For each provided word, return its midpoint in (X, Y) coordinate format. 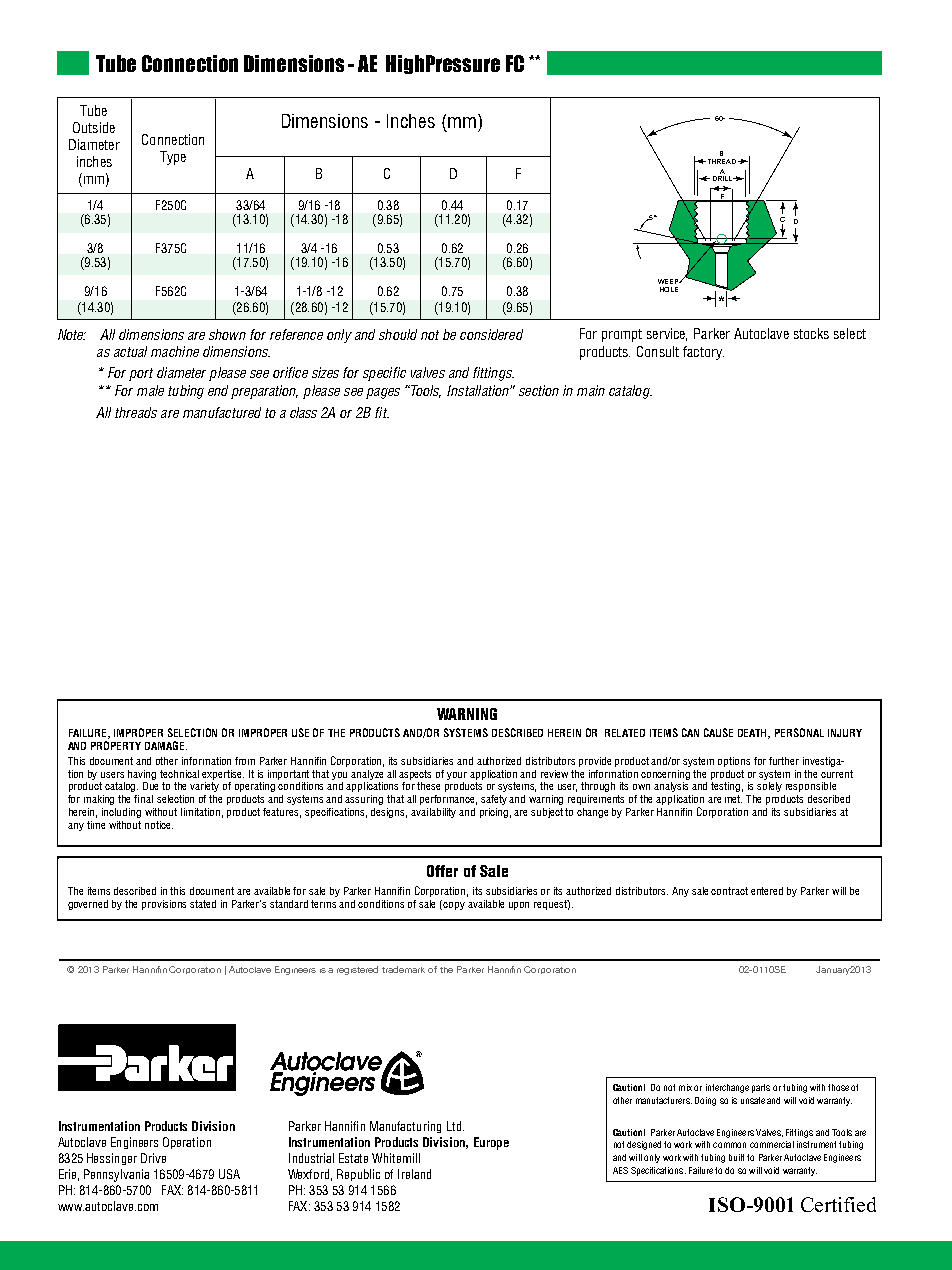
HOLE (669, 289)
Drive (153, 1158)
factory (703, 353)
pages (383, 393)
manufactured (222, 412)
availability (433, 813)
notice (159, 825)
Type (173, 158)
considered (491, 334)
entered (767, 891)
